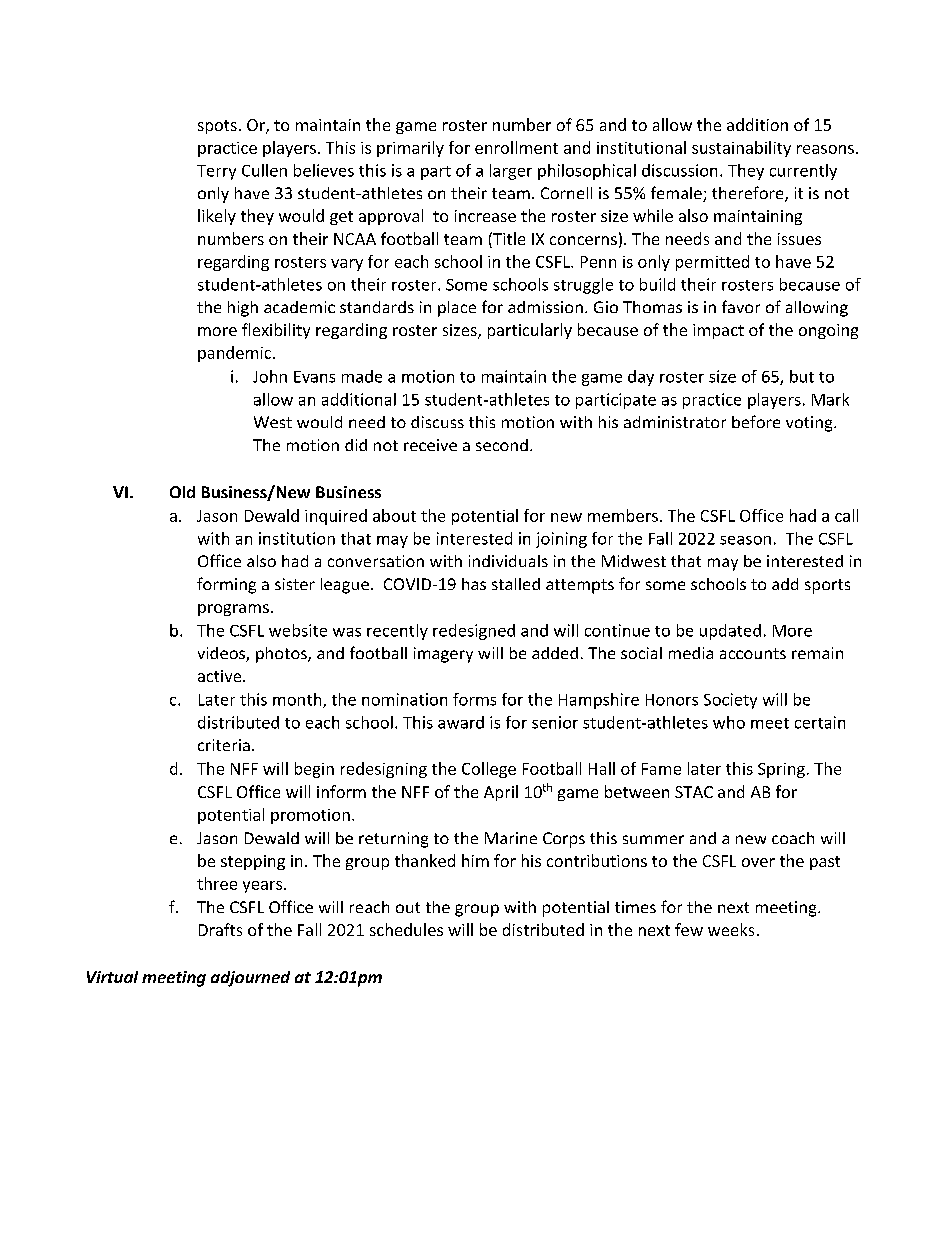  Describe the element at coordinates (508, 561) in the image. I see `individuals` at that location.
